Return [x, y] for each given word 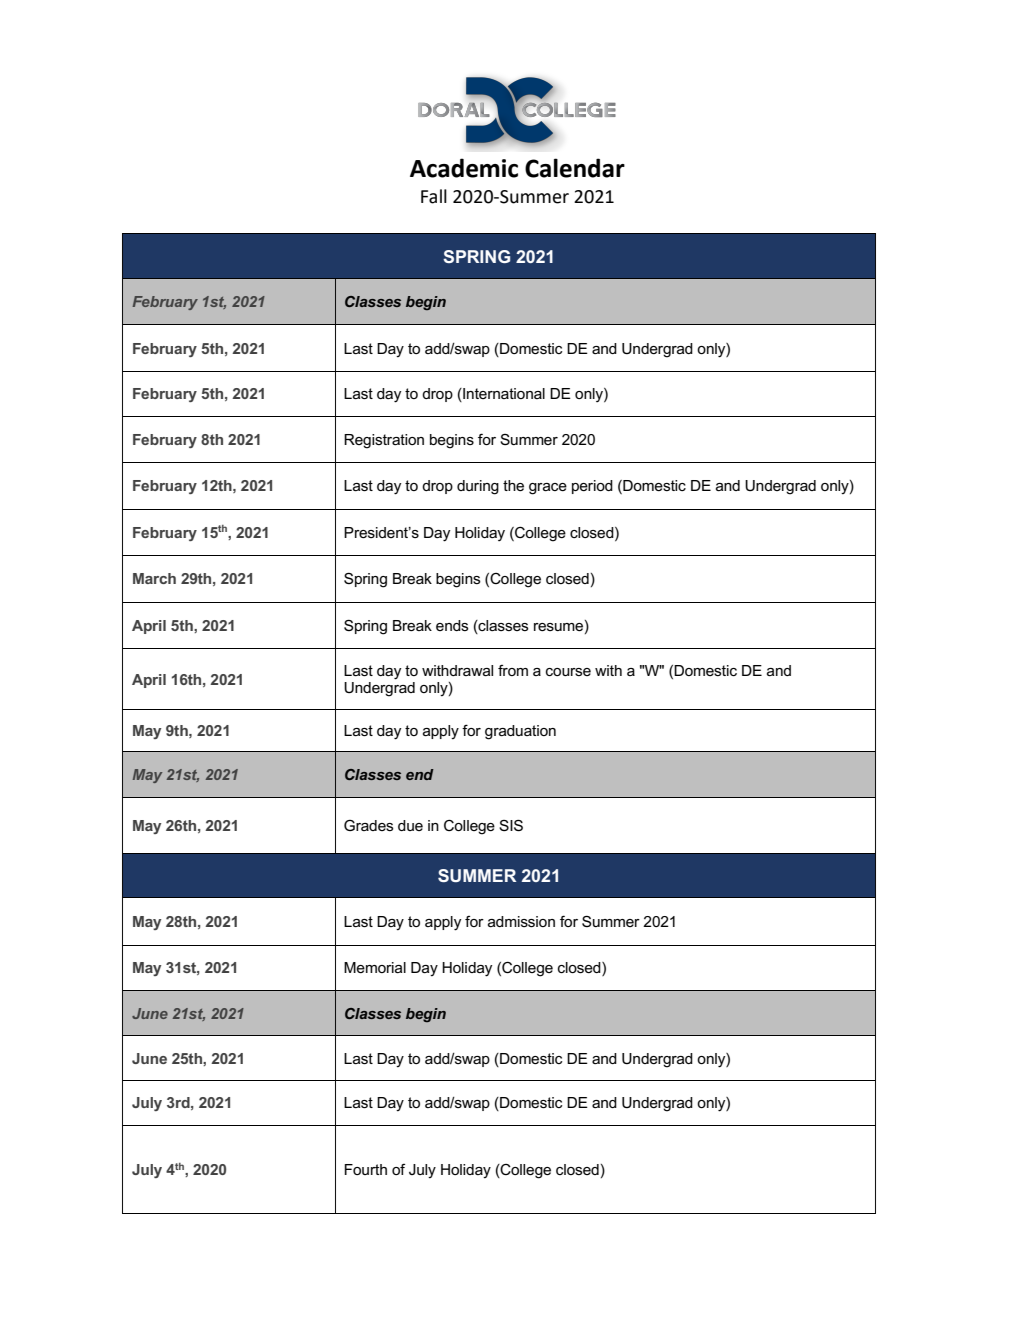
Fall [434, 196]
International [503, 395]
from [513, 670]
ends [452, 625]
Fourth [365, 1169]
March [154, 578]
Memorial [375, 967]
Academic [464, 168]
